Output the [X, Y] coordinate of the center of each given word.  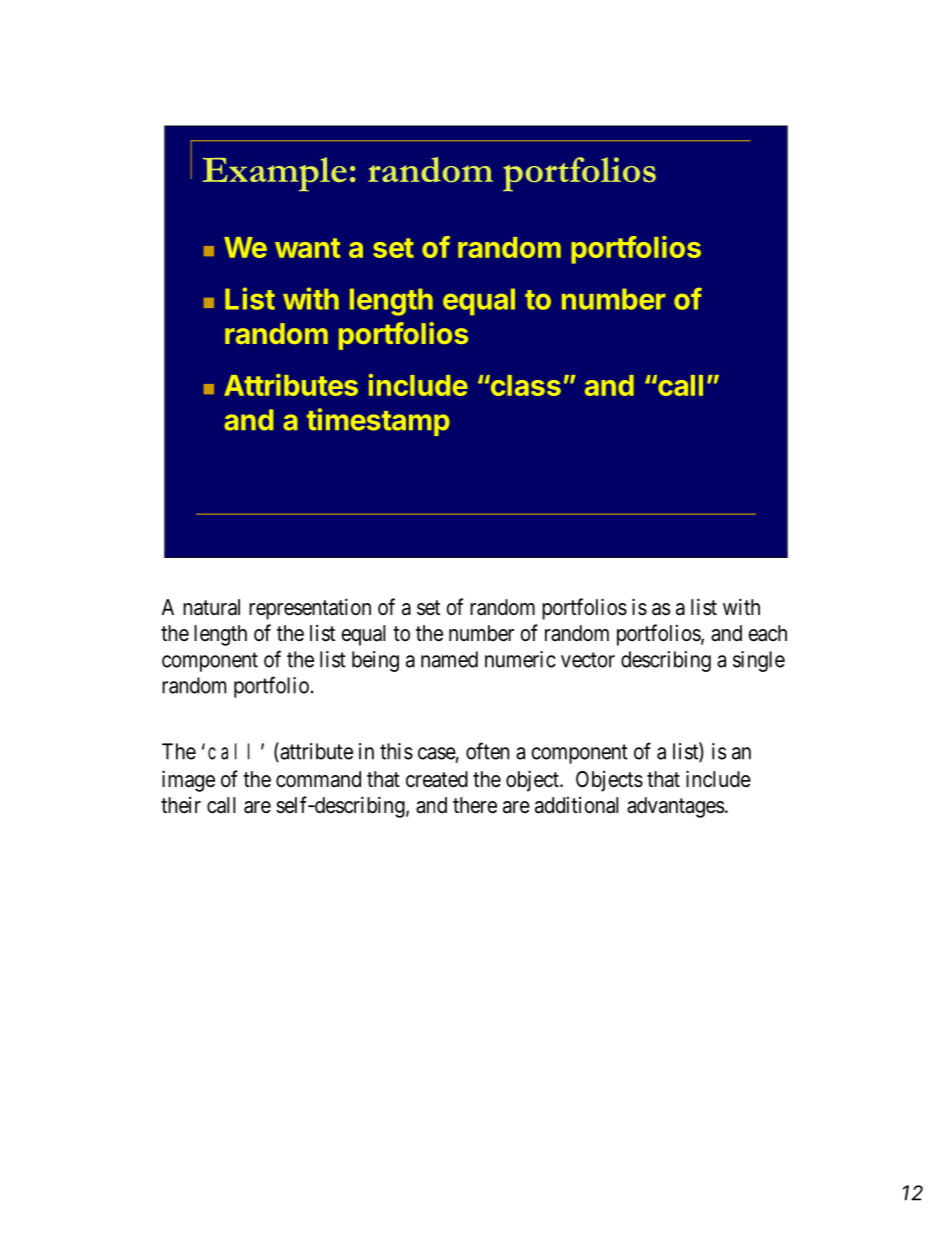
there [475, 805]
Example [275, 174]
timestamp [378, 422]
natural [211, 607]
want [307, 248]
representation [310, 609]
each [767, 633]
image [188, 781]
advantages [675, 807]
